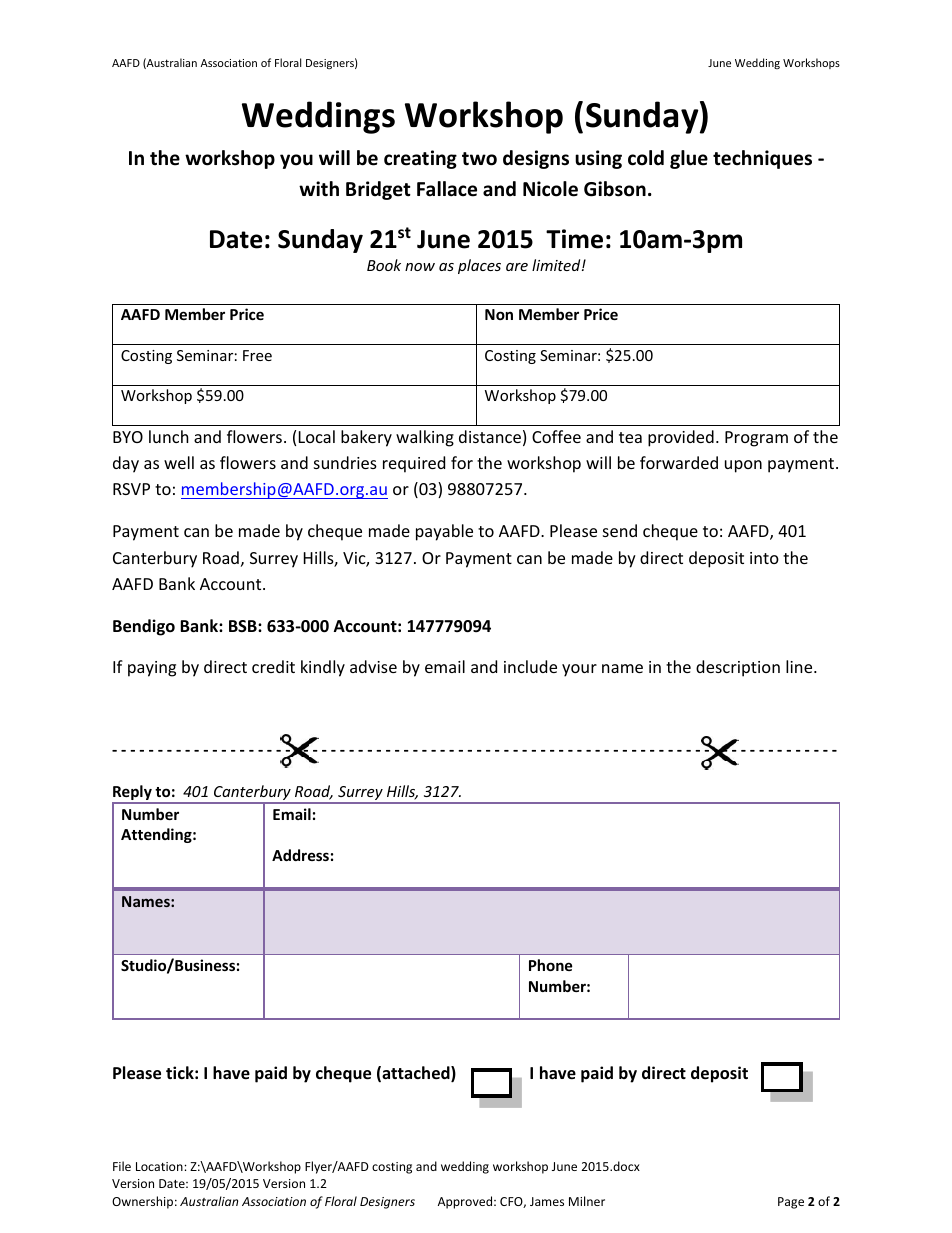 This page has width=952, height=1233. What do you see at coordinates (689, 159) in the page?
I see `glue` at bounding box center [689, 159].
